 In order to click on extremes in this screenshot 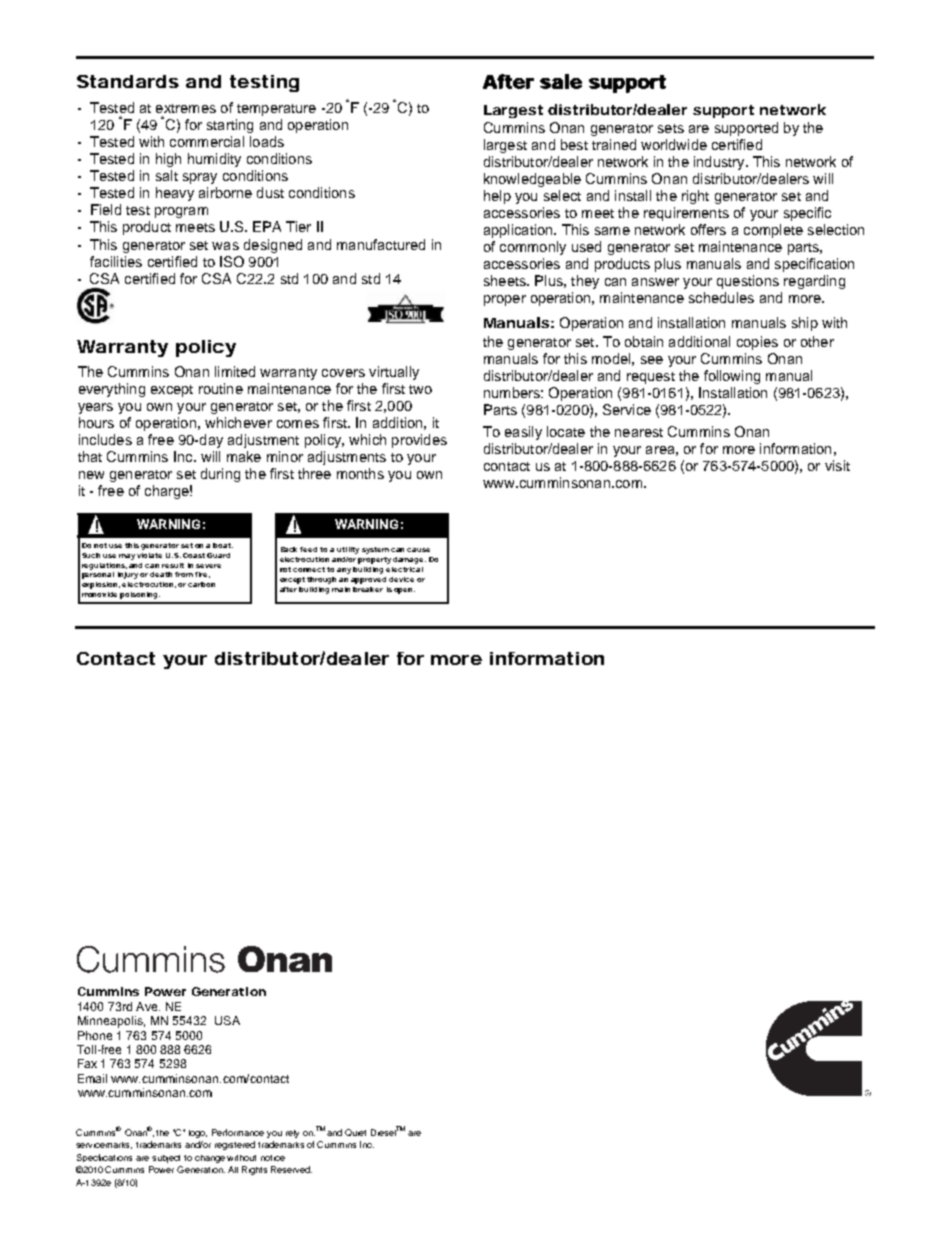, I will do `click(186, 108)`.
